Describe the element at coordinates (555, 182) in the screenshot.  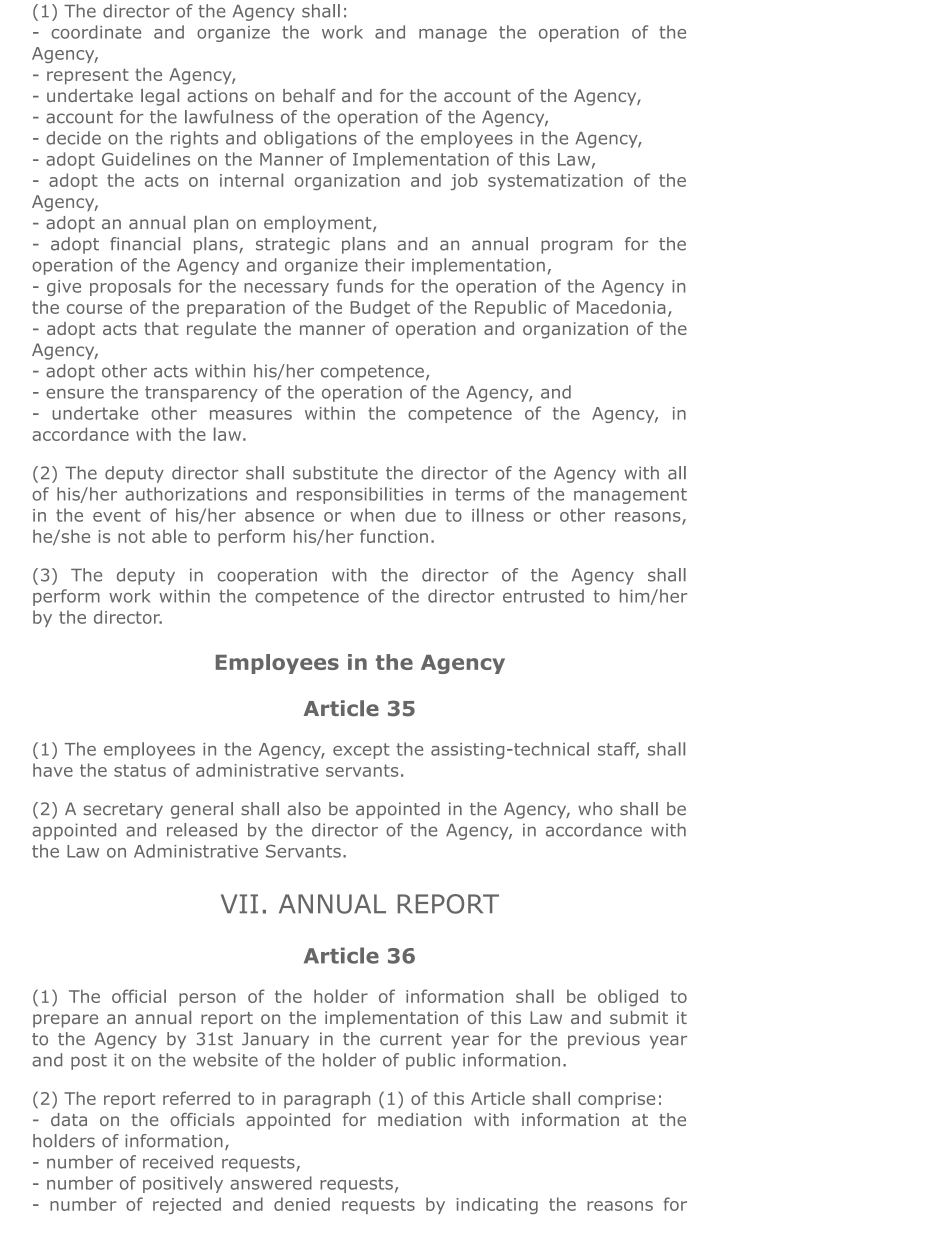
I see `systematization` at that location.
